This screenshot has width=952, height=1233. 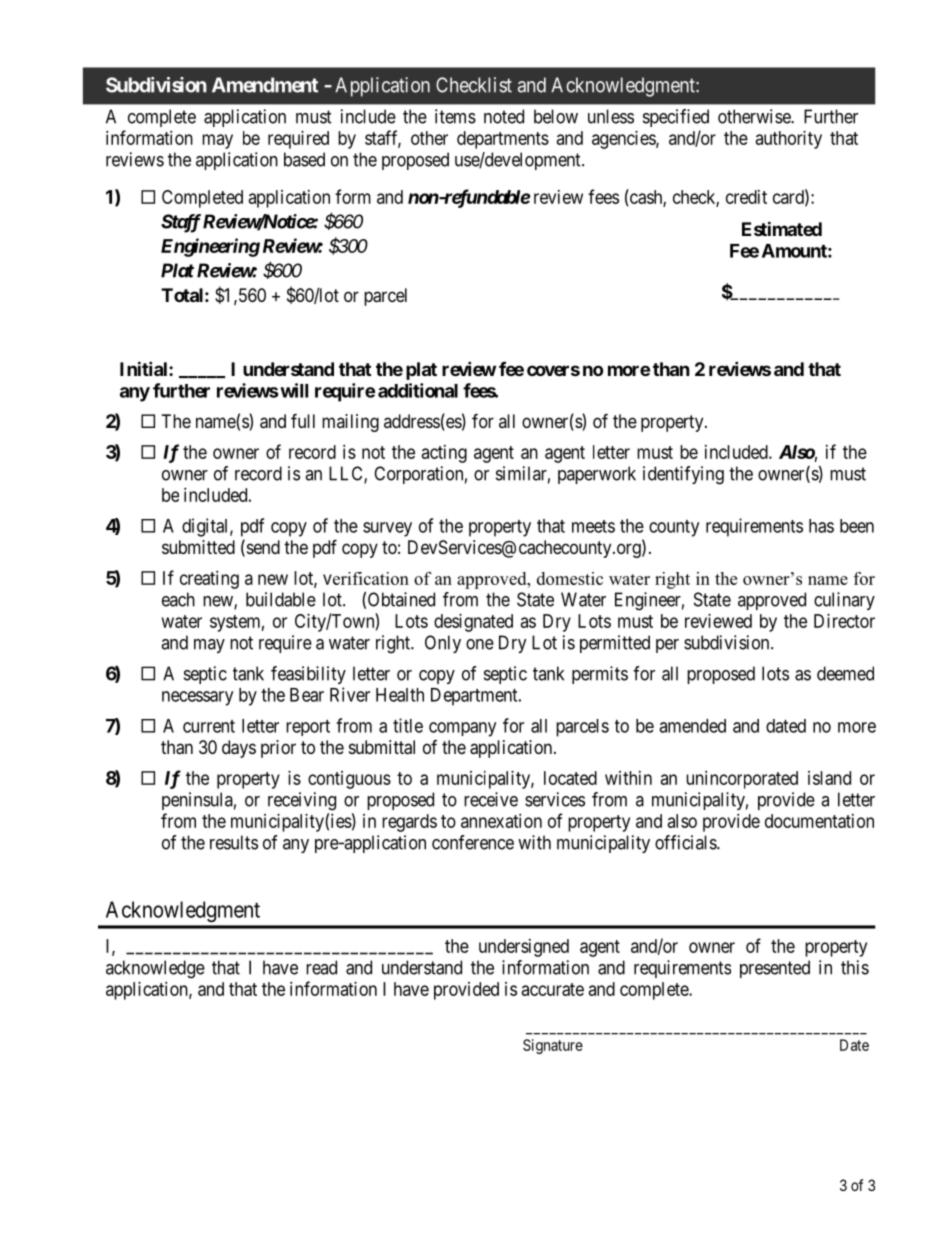 What do you see at coordinates (821, 526) in the screenshot?
I see `has` at bounding box center [821, 526].
